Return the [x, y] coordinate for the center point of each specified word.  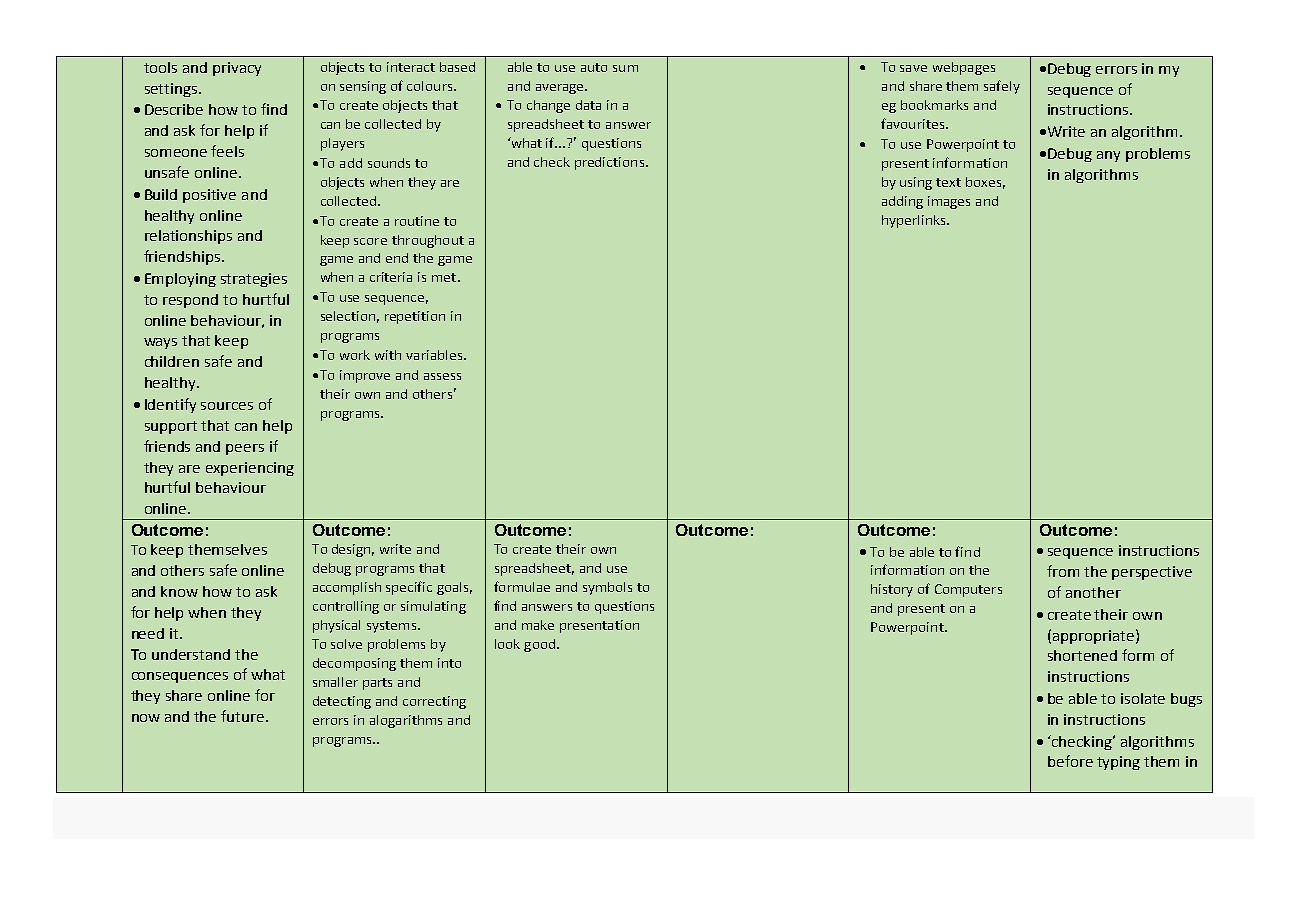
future [244, 716]
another [1093, 592]
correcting [434, 702]
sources [227, 406]
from [1063, 571]
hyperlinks [915, 221]
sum [625, 68]
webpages [964, 68]
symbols [607, 588]
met [445, 277]
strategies [254, 280]
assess [442, 376]
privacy [237, 69]
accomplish [347, 588]
